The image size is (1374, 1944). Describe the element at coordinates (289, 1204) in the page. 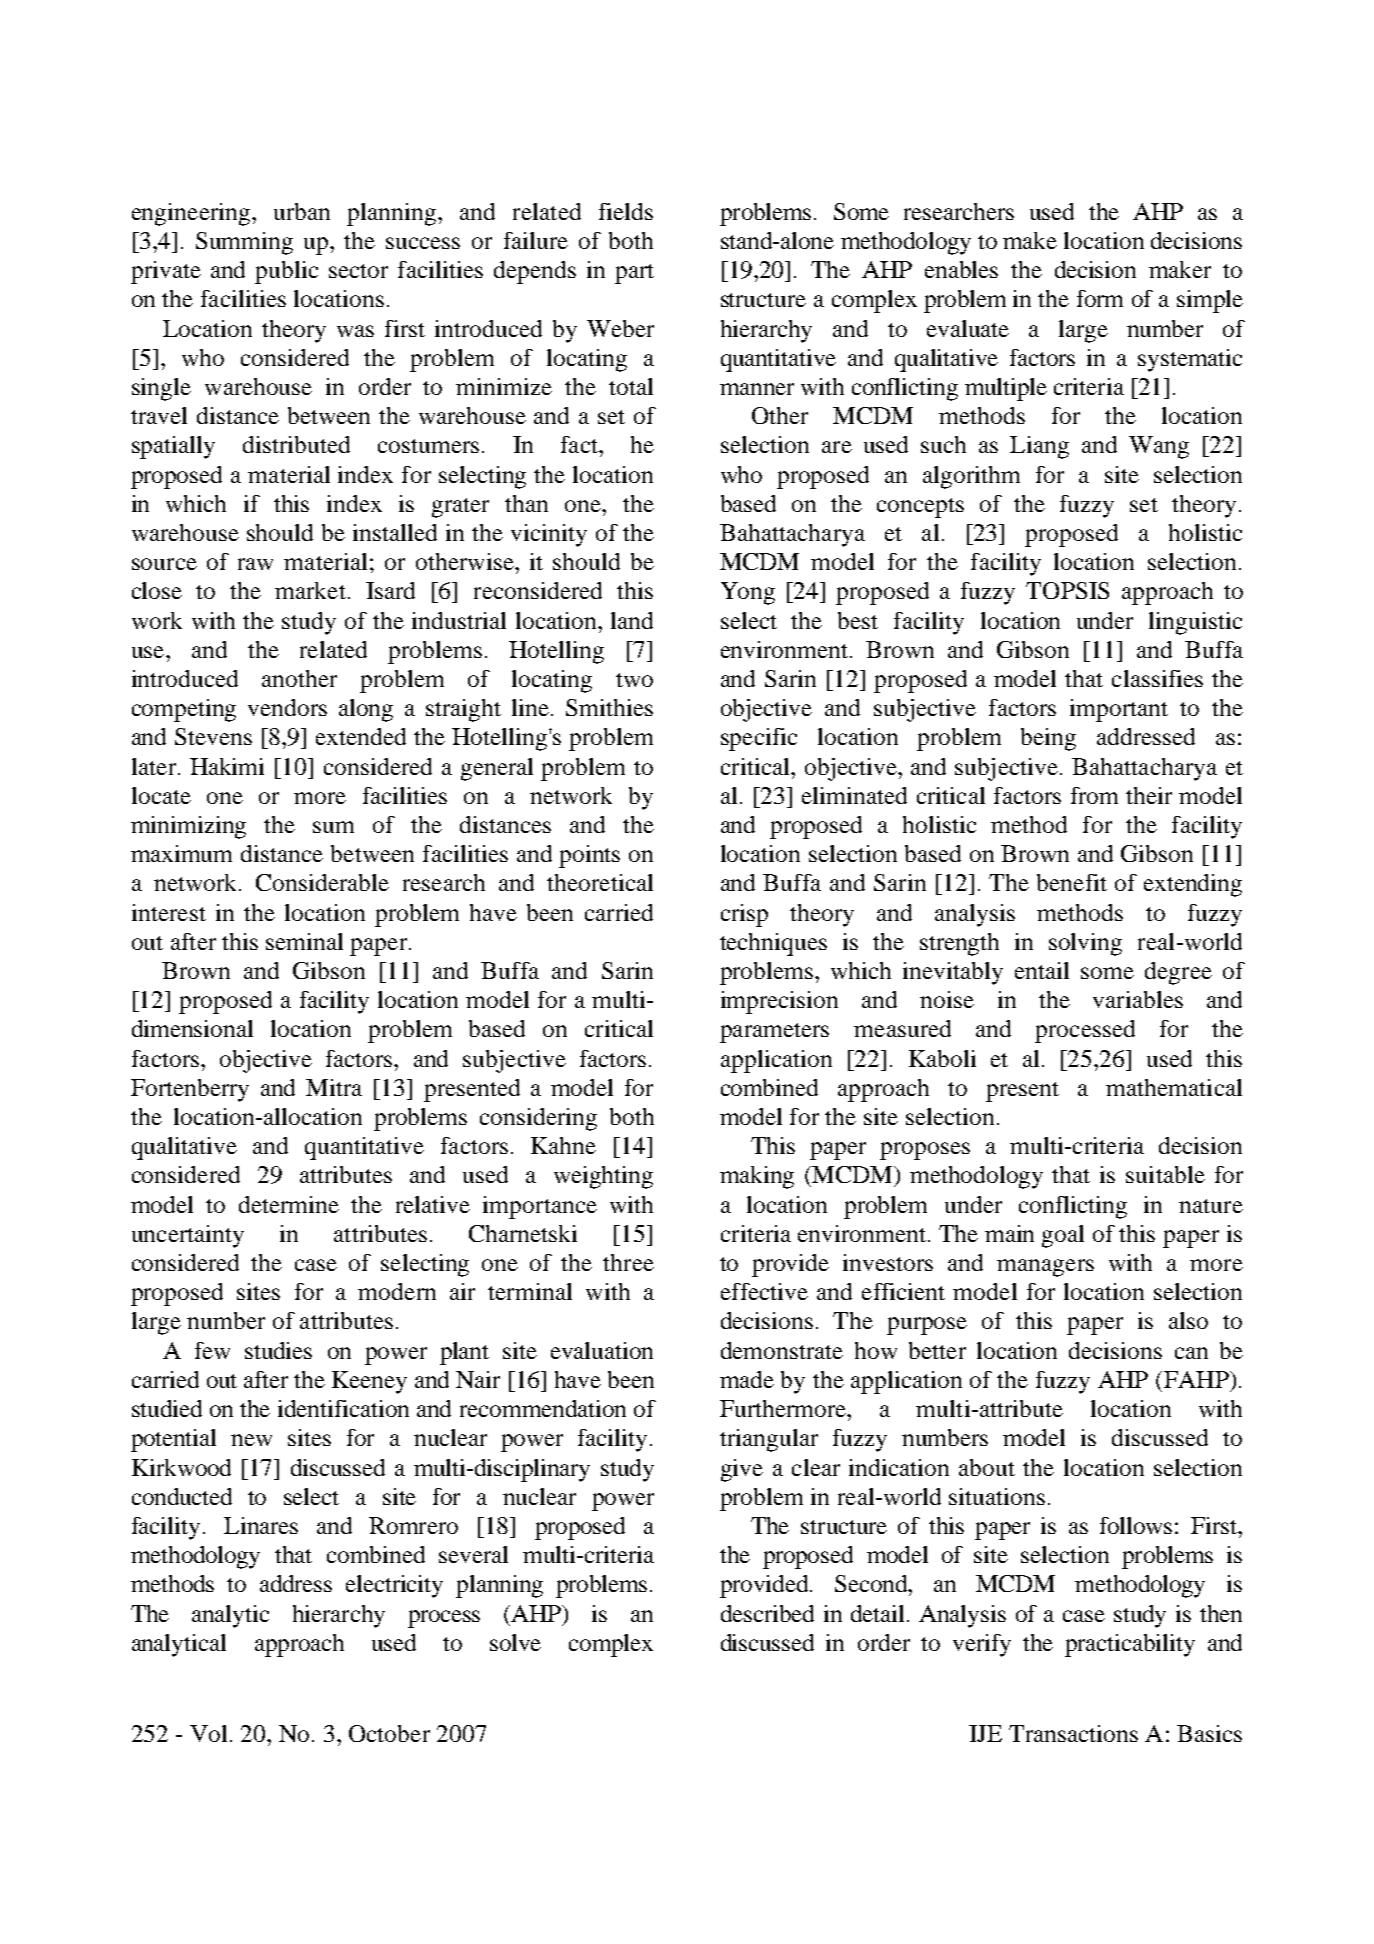

I see `determine` at that location.
